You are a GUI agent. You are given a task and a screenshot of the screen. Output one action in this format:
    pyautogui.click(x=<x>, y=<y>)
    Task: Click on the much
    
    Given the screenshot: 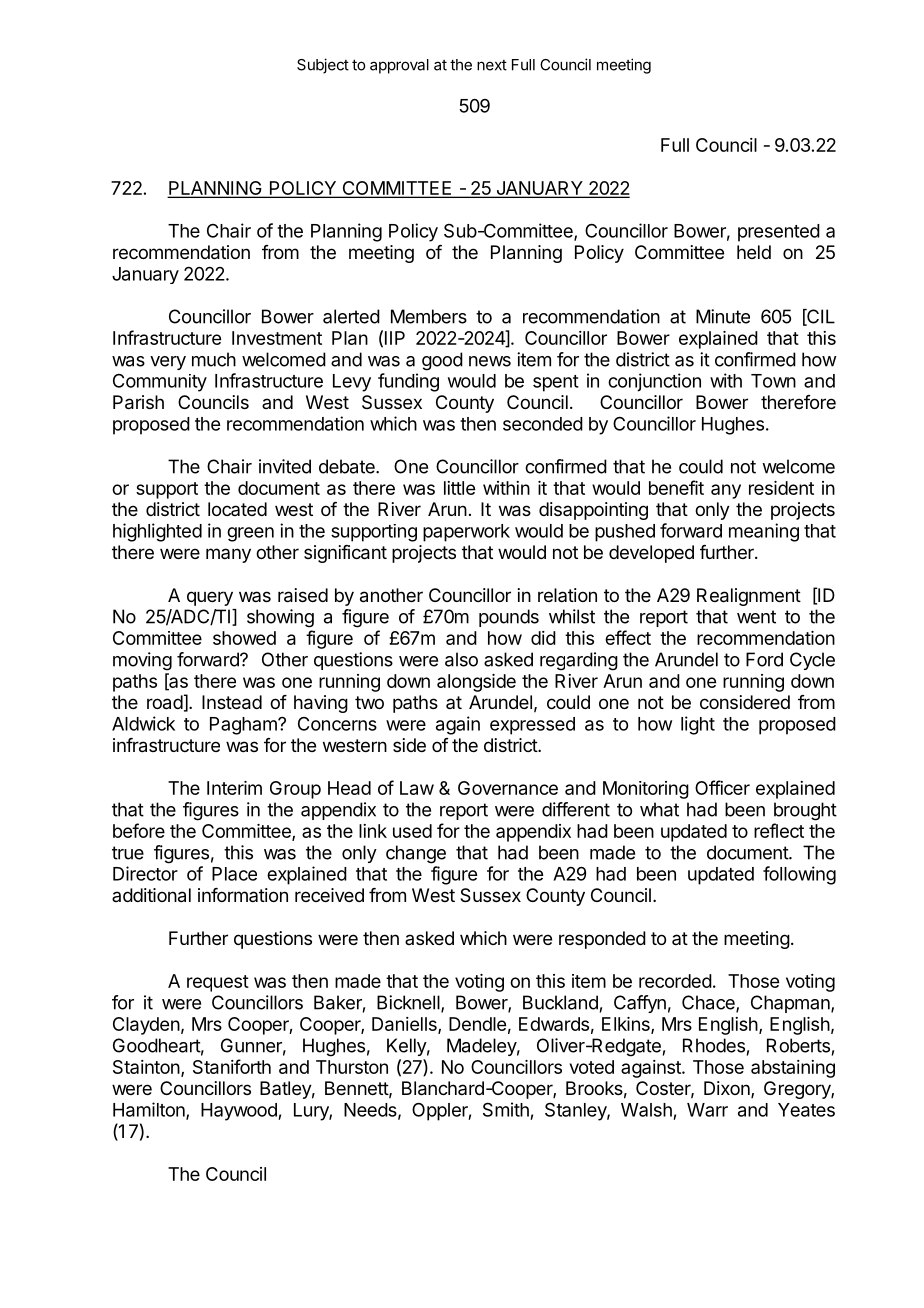 What is the action you would take?
    pyautogui.click(x=214, y=359)
